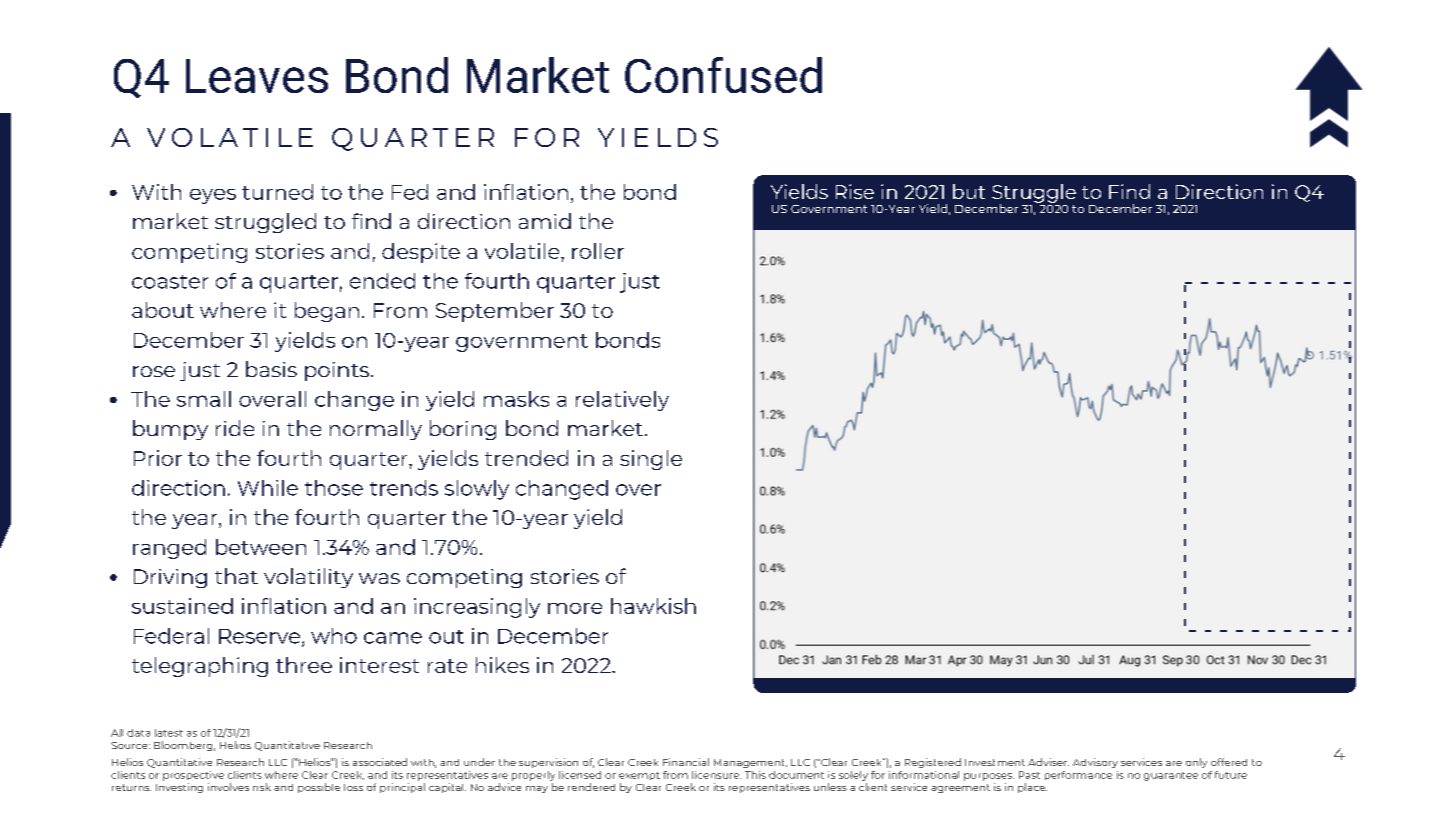 The image size is (1456, 819). Describe the element at coordinates (969, 191) in the screenshot. I see `but` at that location.
